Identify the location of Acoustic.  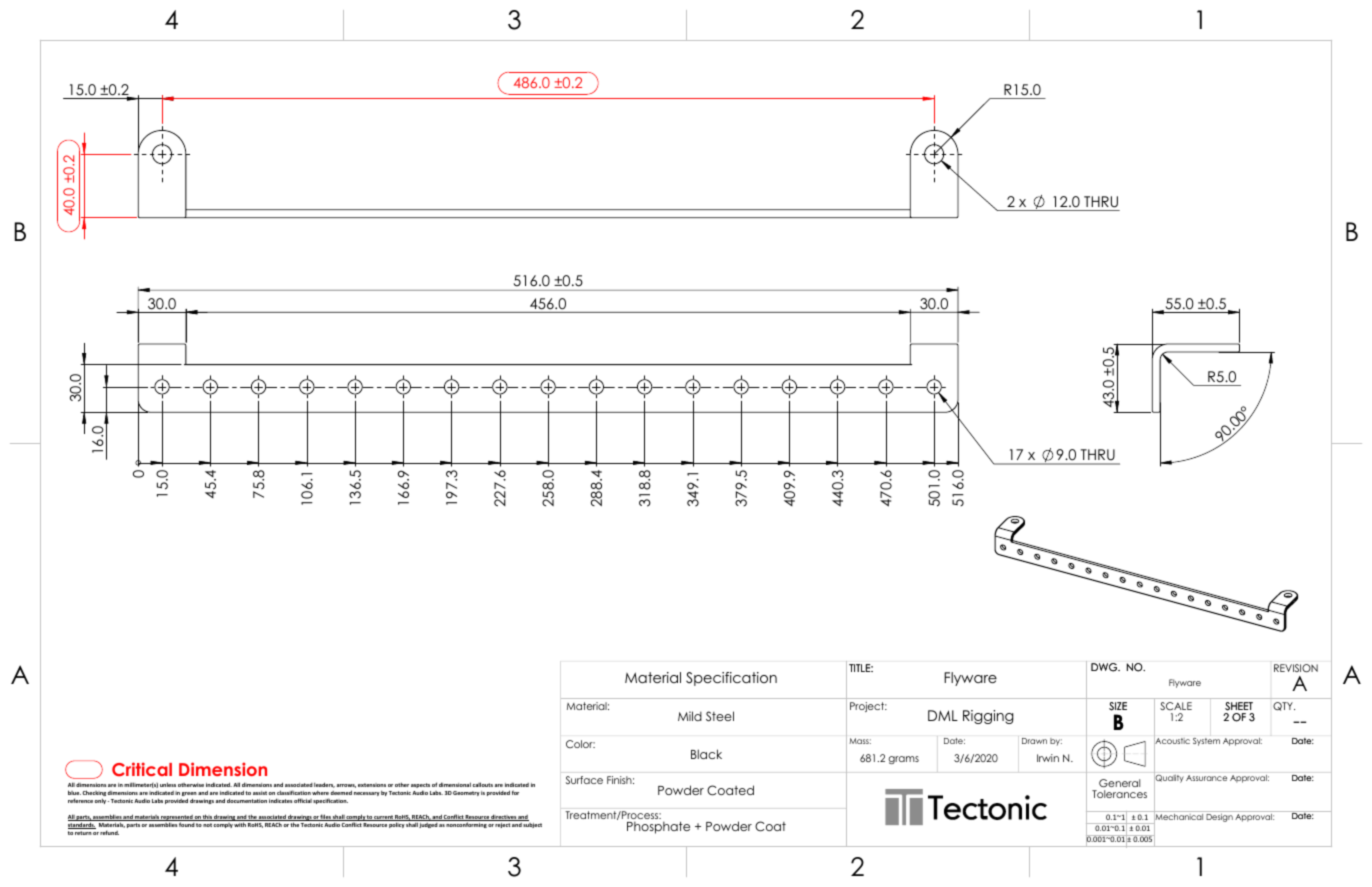
(1172, 741).
